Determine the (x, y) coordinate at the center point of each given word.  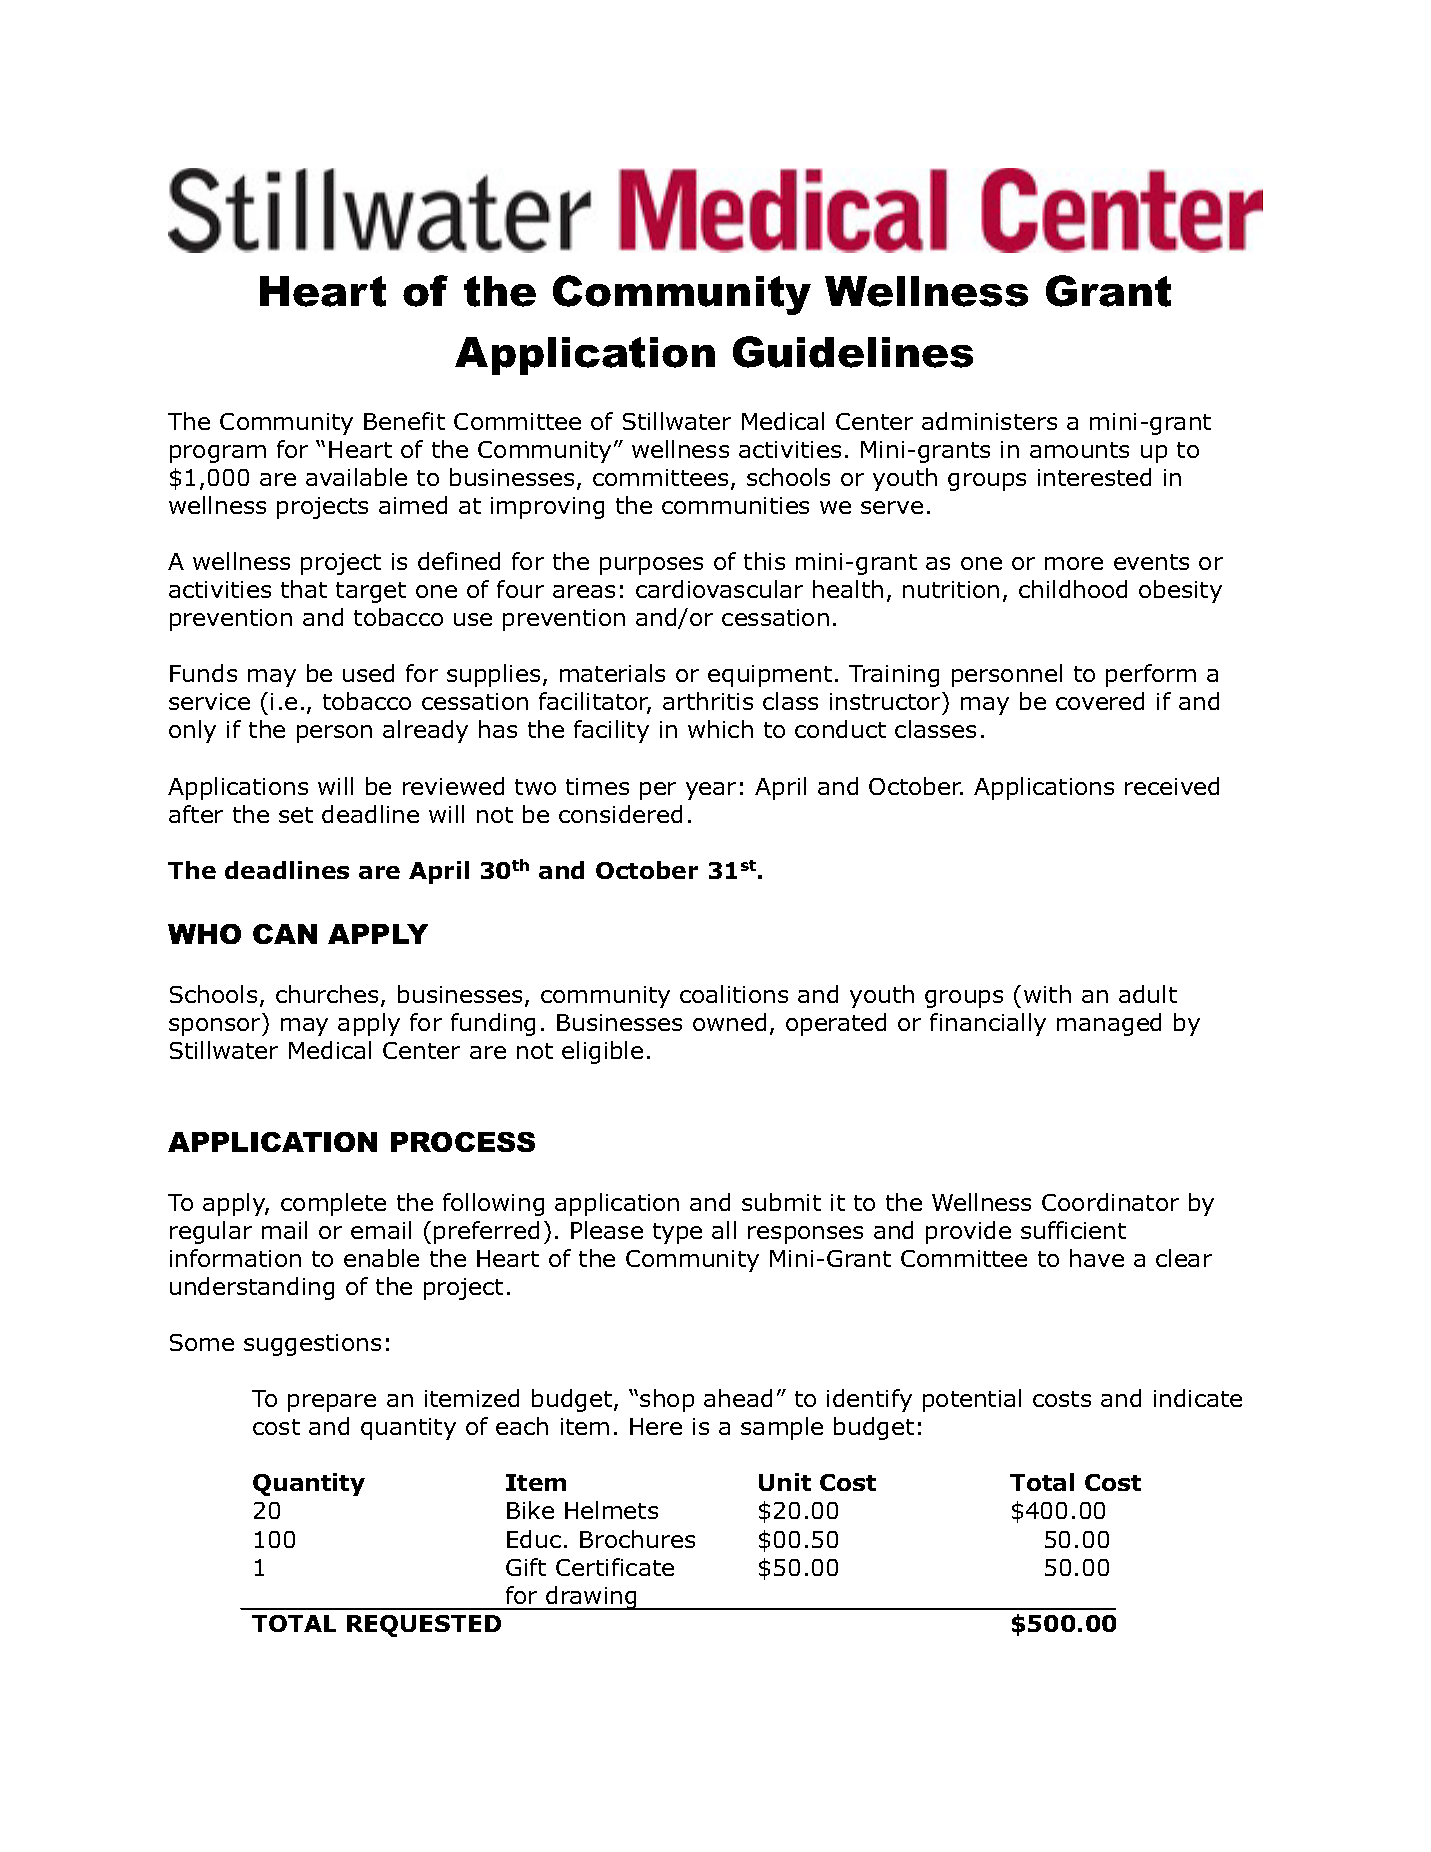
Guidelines (853, 352)
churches (327, 994)
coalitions (734, 994)
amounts (1079, 450)
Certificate (615, 1567)
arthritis (708, 701)
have (1097, 1258)
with (1047, 994)
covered (1100, 701)
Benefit (404, 421)
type (677, 1233)
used (368, 673)
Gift (526, 1567)
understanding (252, 1288)
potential (972, 1400)
